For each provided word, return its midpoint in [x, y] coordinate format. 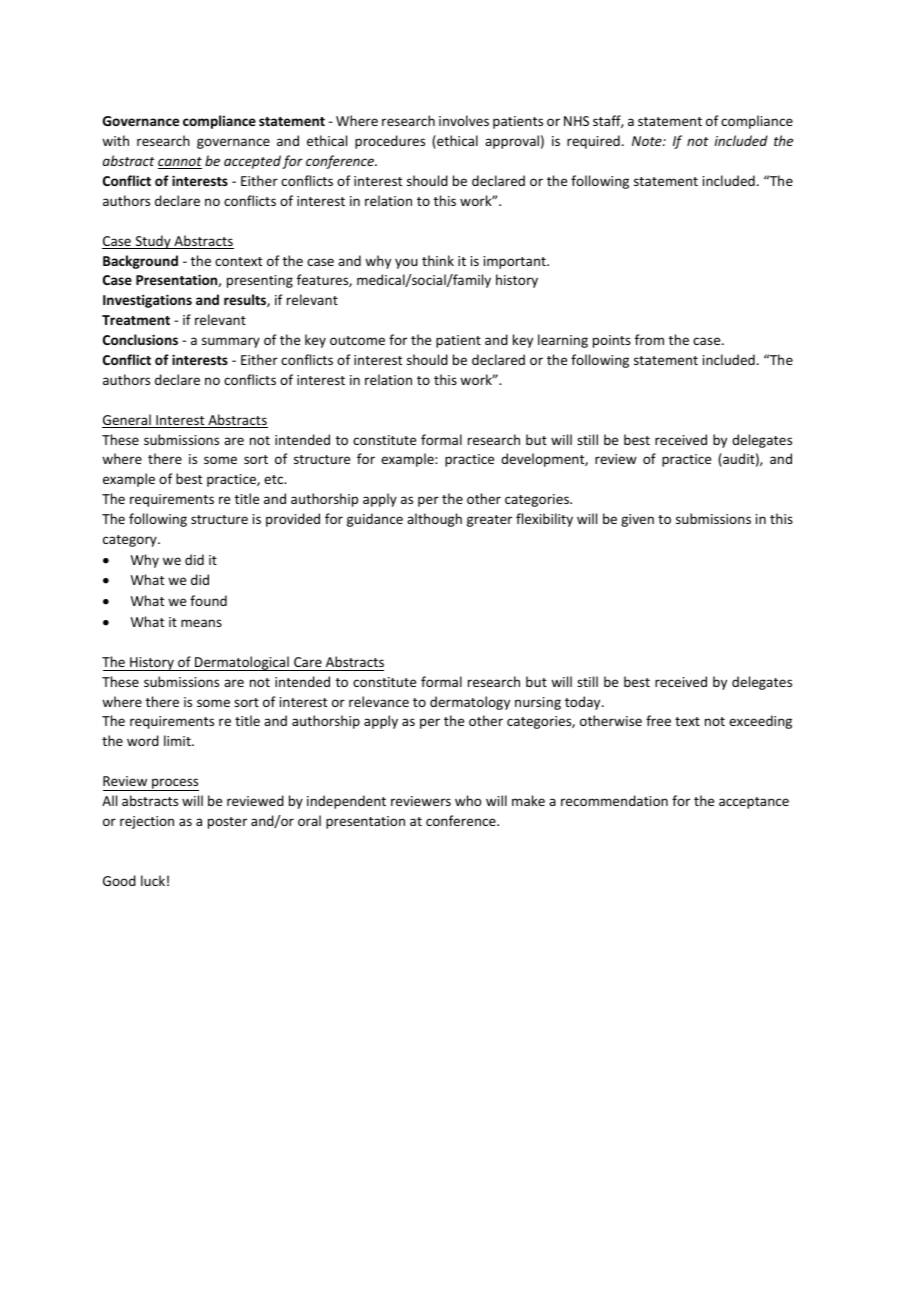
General [127, 421]
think [438, 260]
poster [227, 823]
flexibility [544, 520]
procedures [390, 142]
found [208, 600]
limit [178, 740]
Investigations [147, 301]
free [658, 720]
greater [489, 521]
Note [648, 141]
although [434, 520]
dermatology [470, 703]
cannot [180, 163]
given [637, 520]
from [649, 339]
